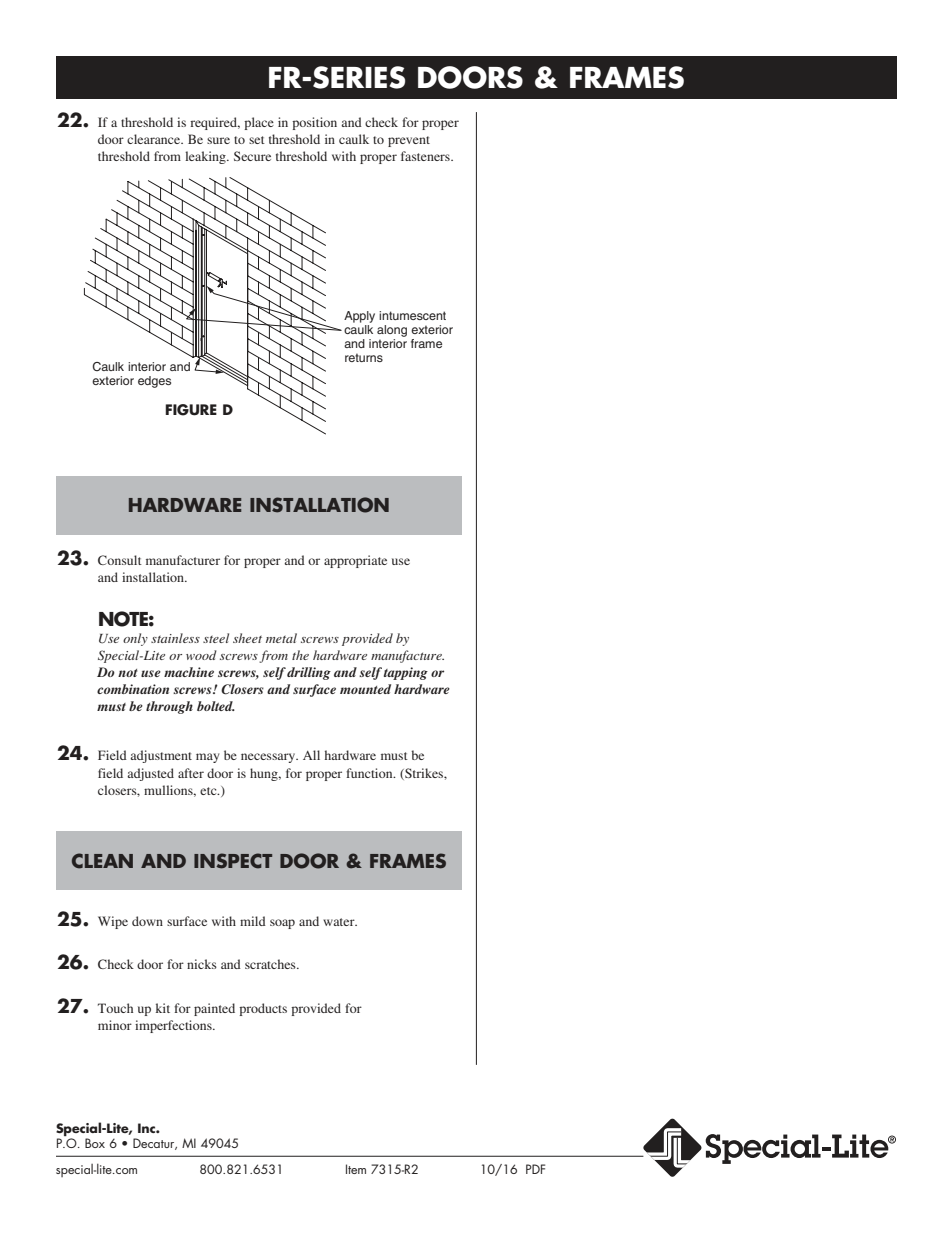 This page has height=1233, width=952. What do you see at coordinates (356, 1169) in the page?
I see `Item` at bounding box center [356, 1169].
